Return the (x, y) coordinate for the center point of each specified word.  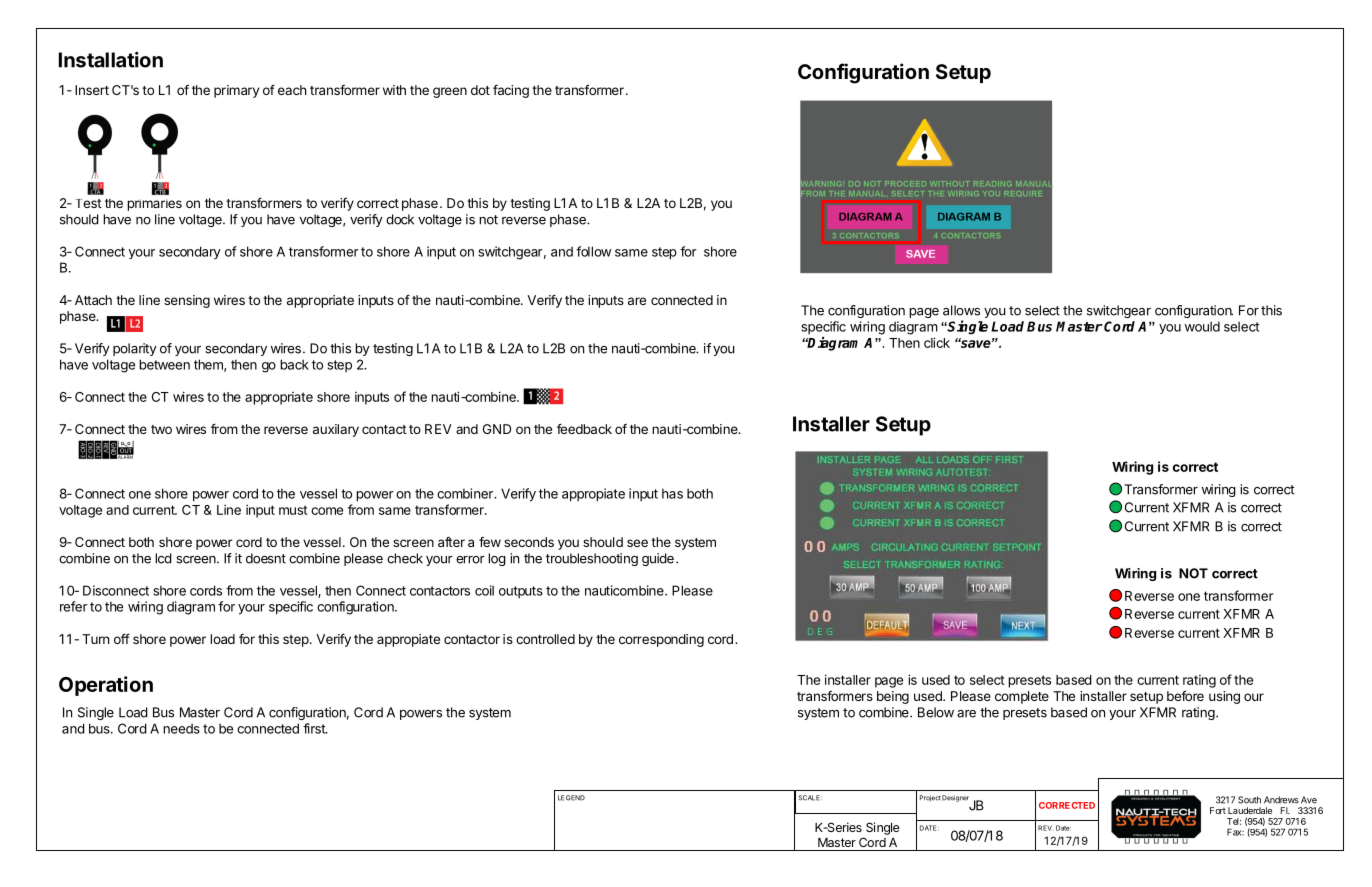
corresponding (661, 640)
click (937, 342)
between (164, 364)
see (637, 543)
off (122, 638)
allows (961, 310)
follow (593, 251)
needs (181, 728)
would (1202, 326)
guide (658, 559)
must (293, 510)
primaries (154, 205)
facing (511, 91)
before (1185, 695)
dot (480, 90)
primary (236, 91)
